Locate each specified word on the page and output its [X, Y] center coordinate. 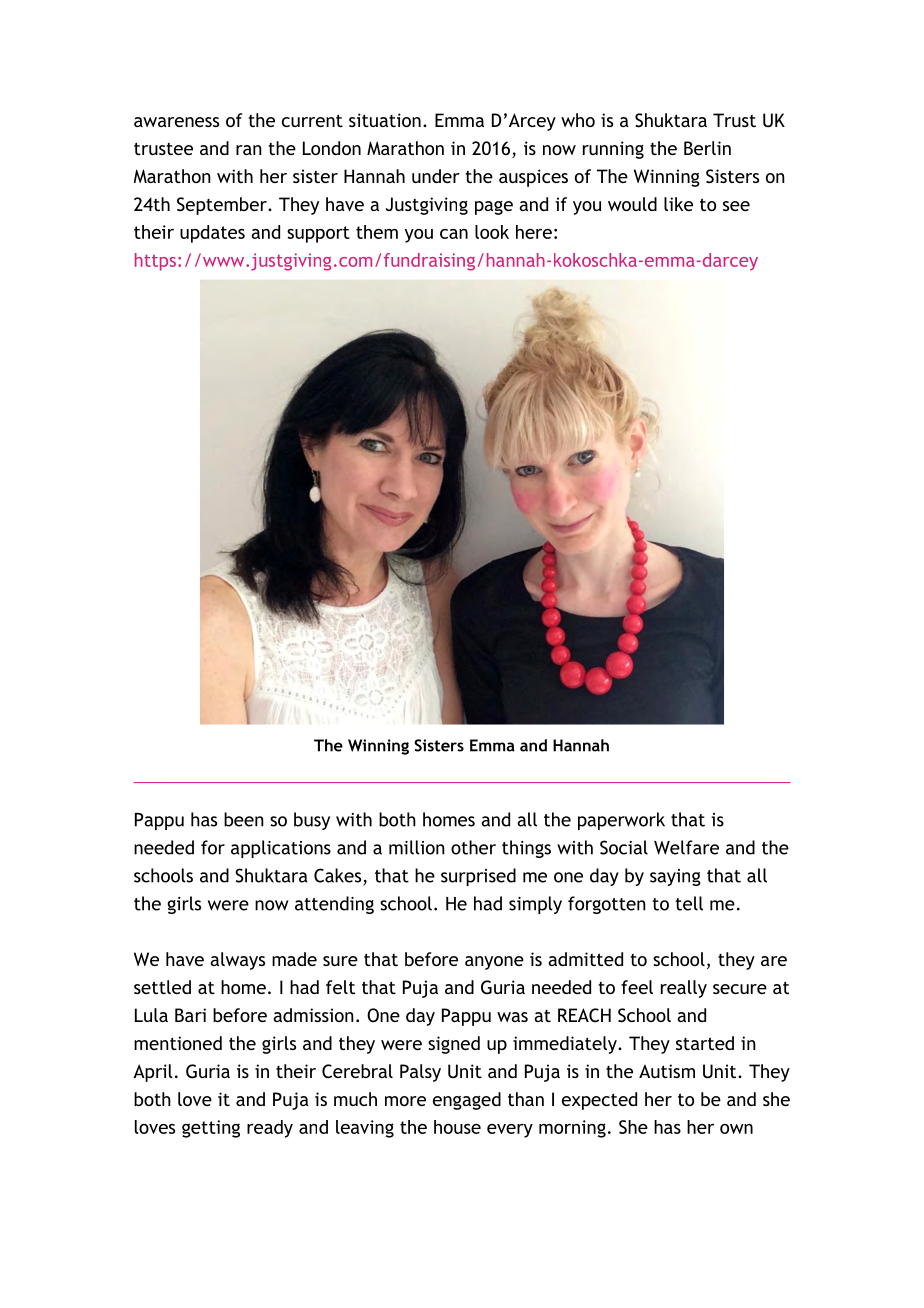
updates [212, 234]
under [436, 176]
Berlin [707, 148]
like [678, 204]
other [473, 847]
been [244, 819]
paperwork [621, 821]
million [417, 847]
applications [281, 849]
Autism [667, 1071]
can [454, 234]
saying [675, 877]
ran [249, 150]
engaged [467, 1101]
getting [211, 1129]
